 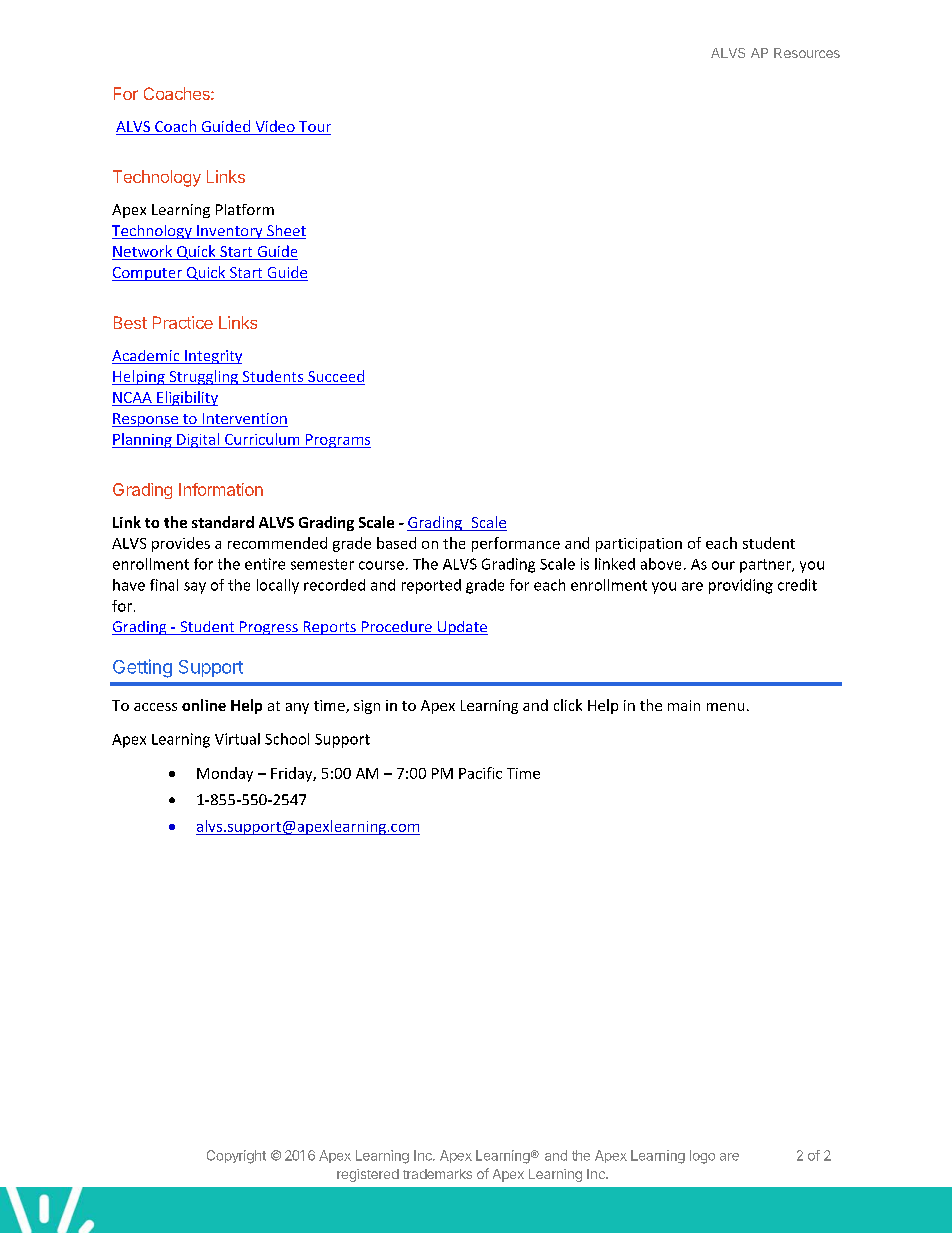 I want to click on Integrity, so click(x=212, y=357).
